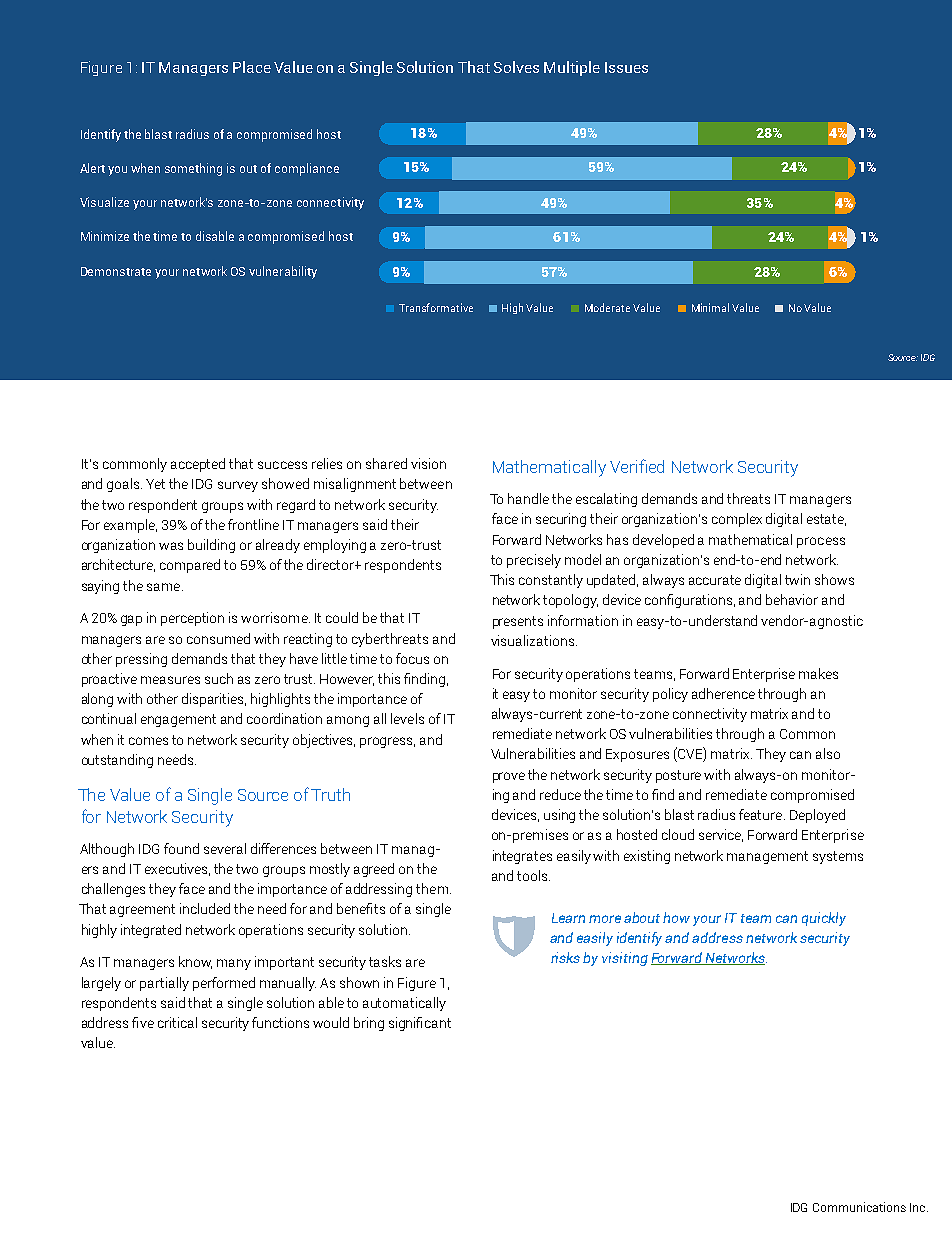 Image resolution: width=952 pixels, height=1233 pixels. I want to click on Place, so click(252, 67).
